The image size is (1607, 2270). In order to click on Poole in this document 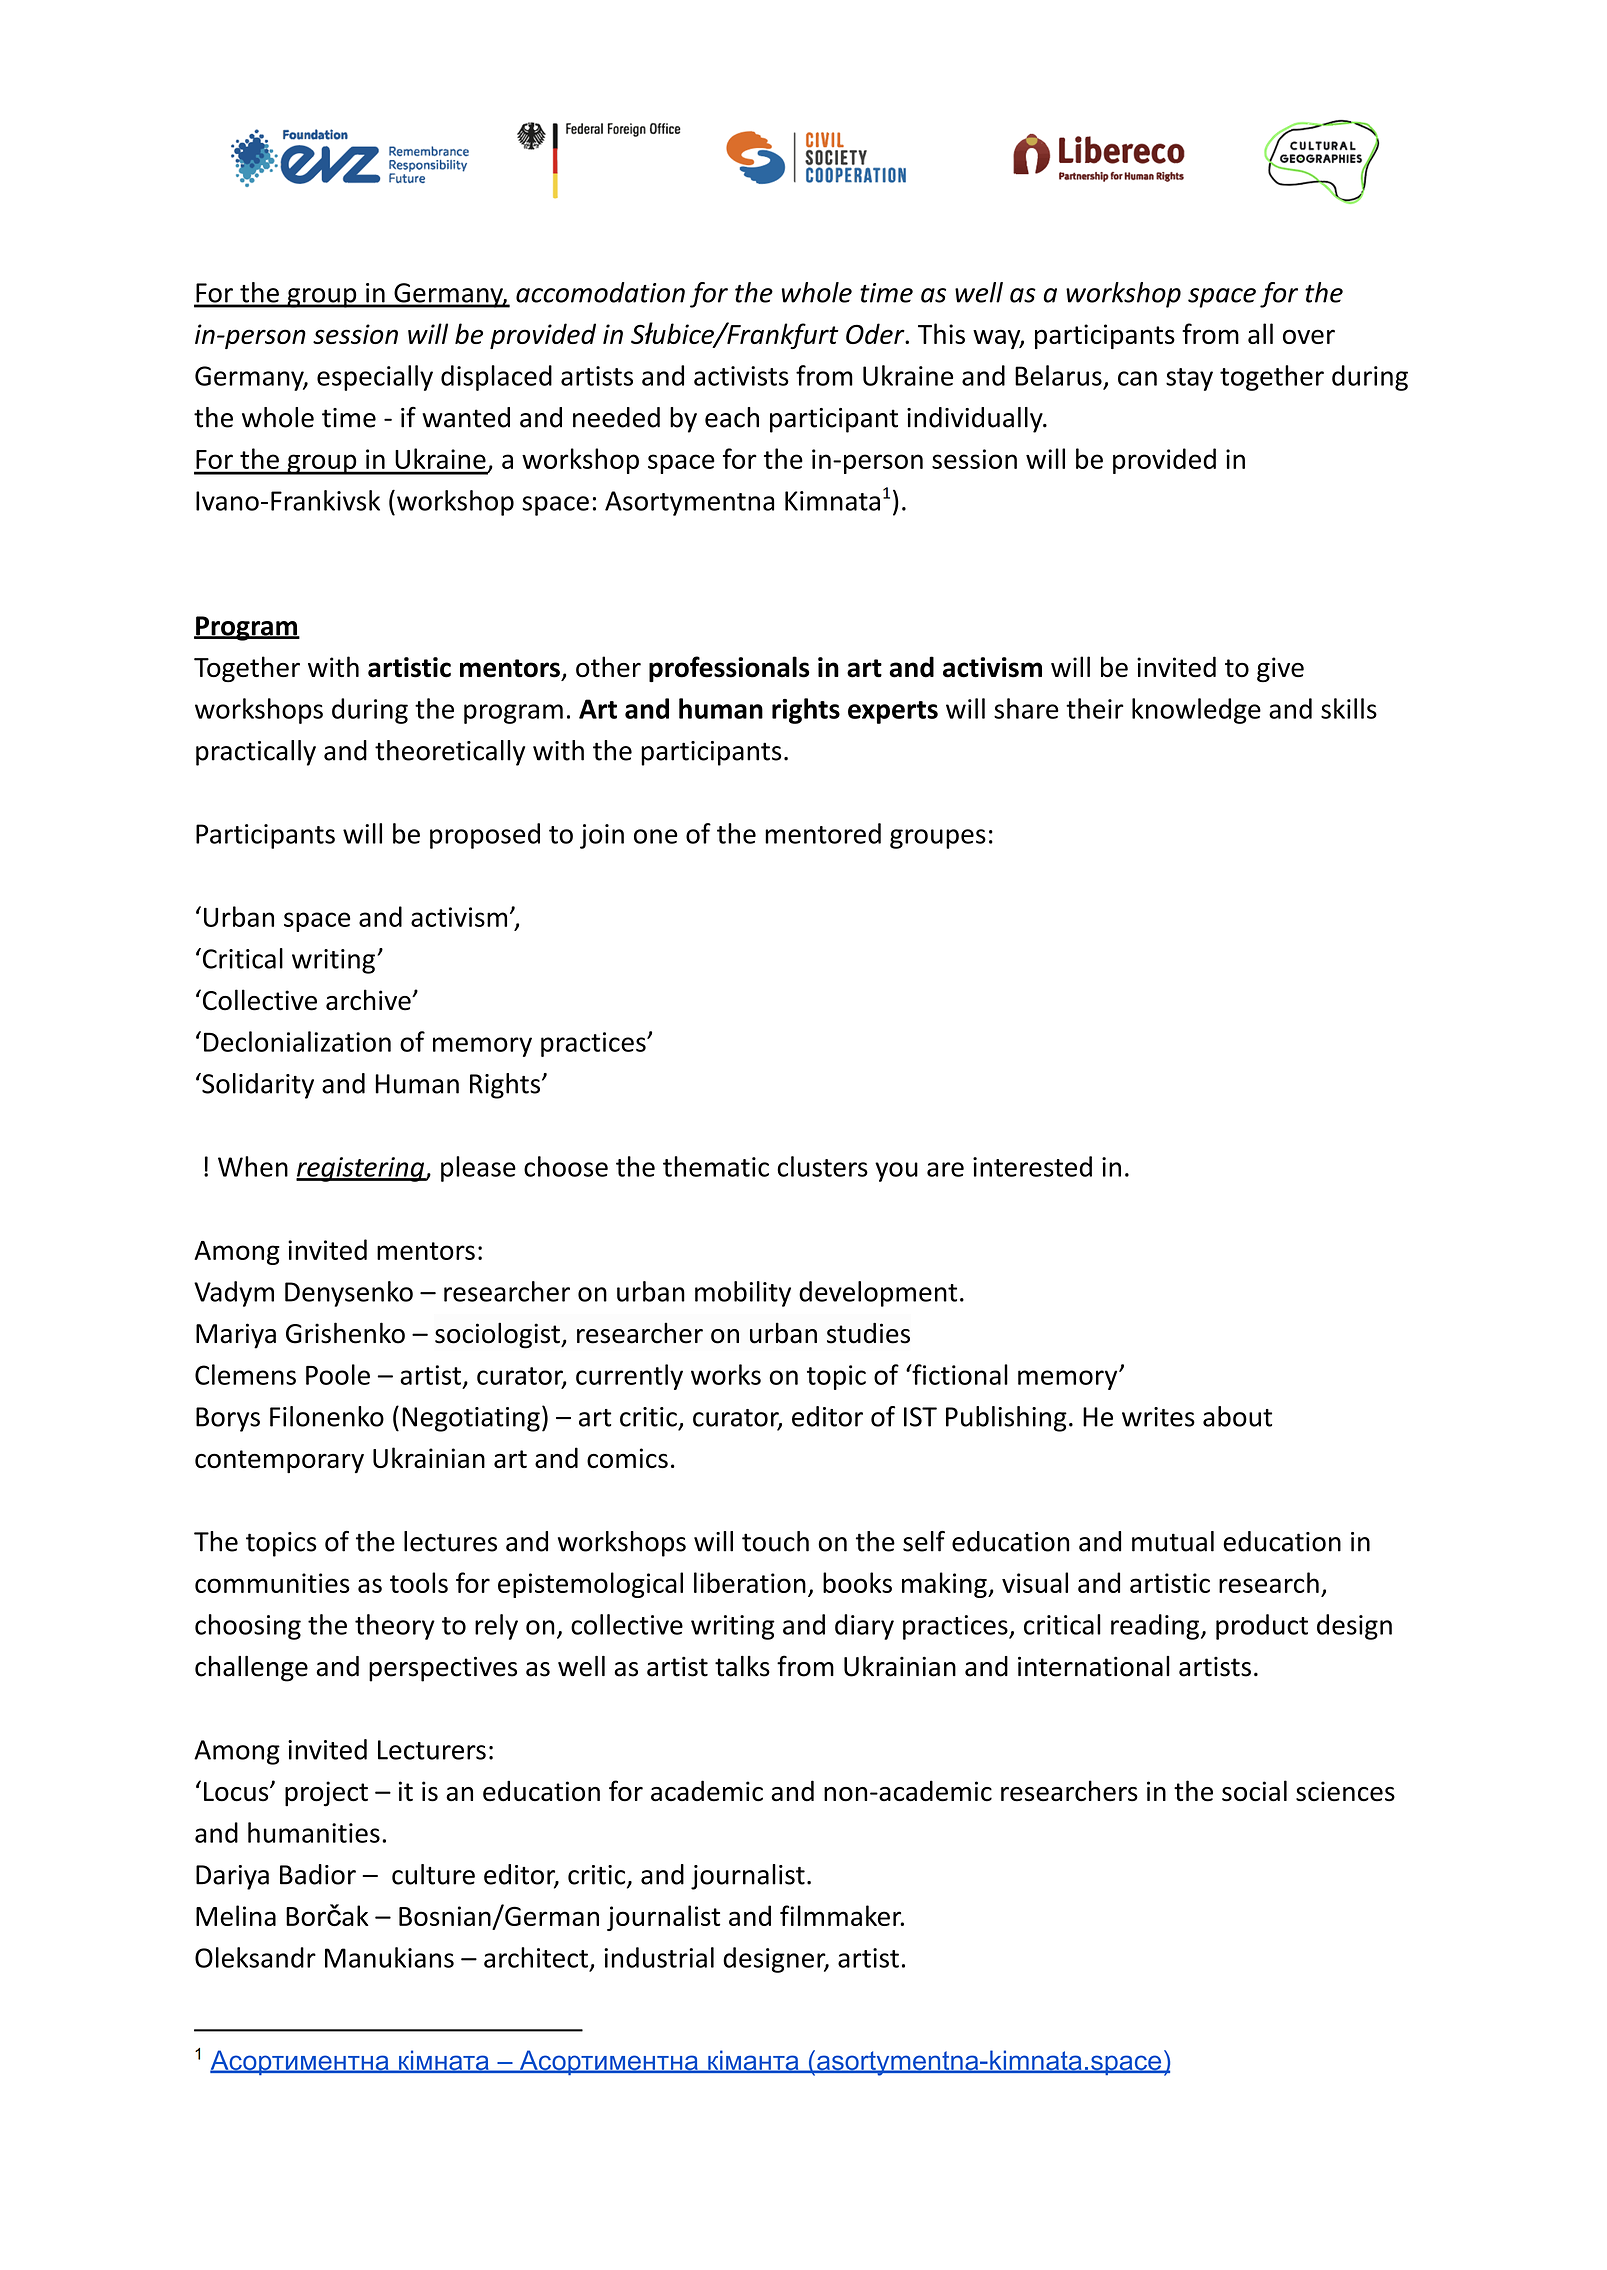, I will do `click(338, 1374)`.
